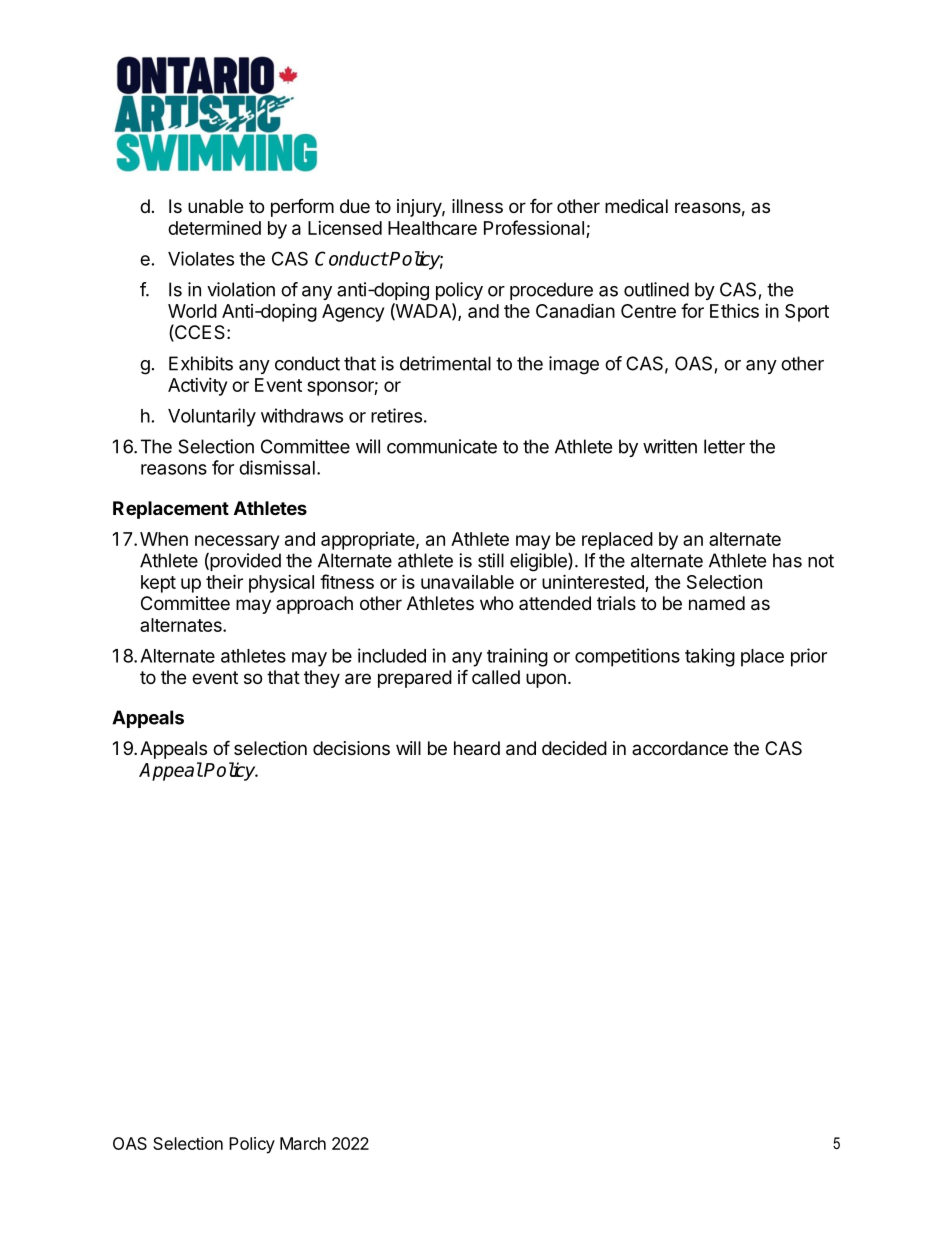  Describe the element at coordinates (477, 748) in the document. I see `heard` at that location.
